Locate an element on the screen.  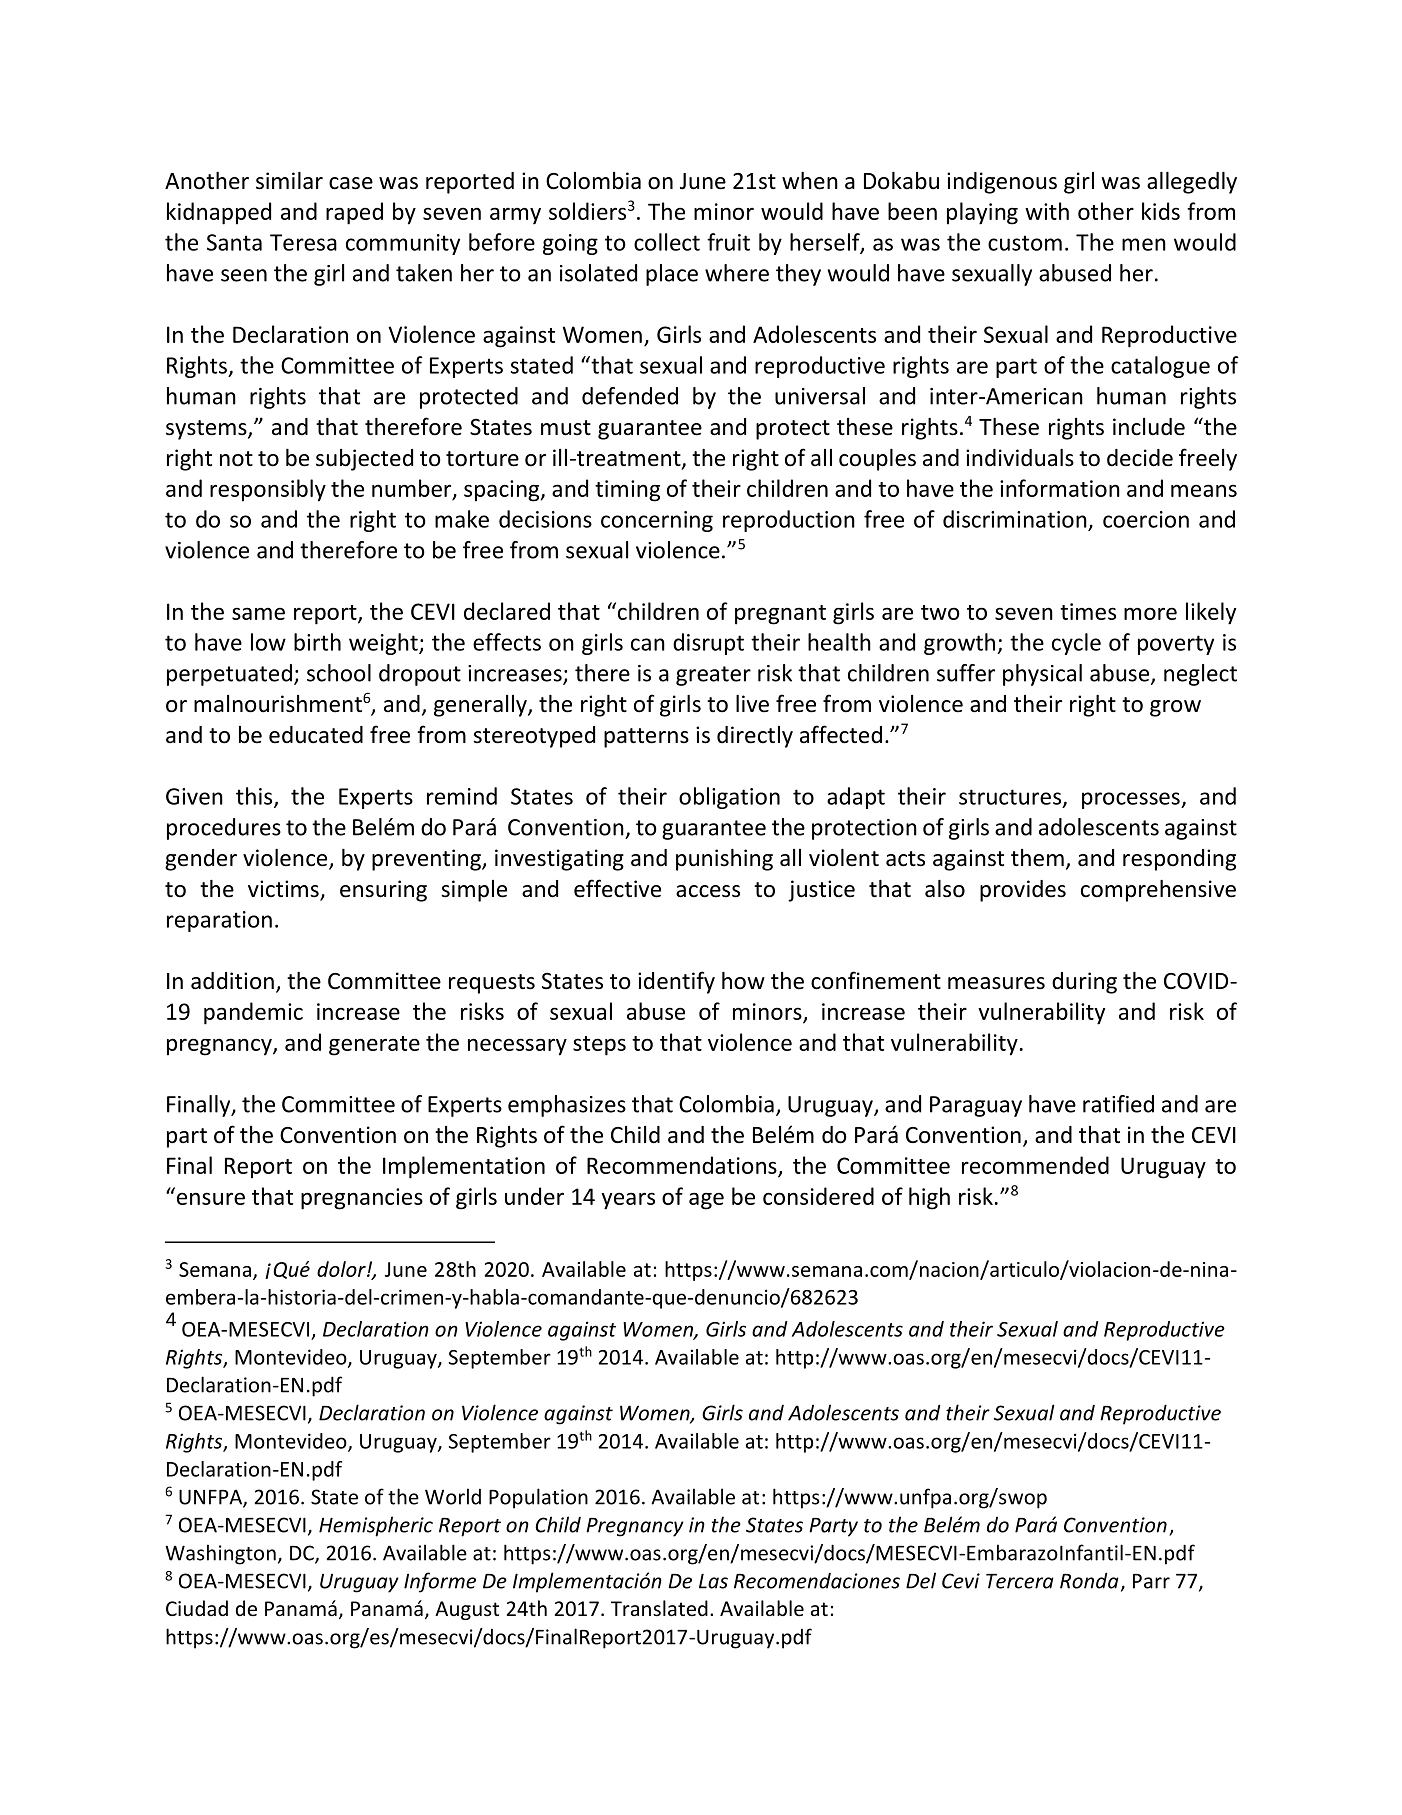
generate is located at coordinates (374, 1046).
